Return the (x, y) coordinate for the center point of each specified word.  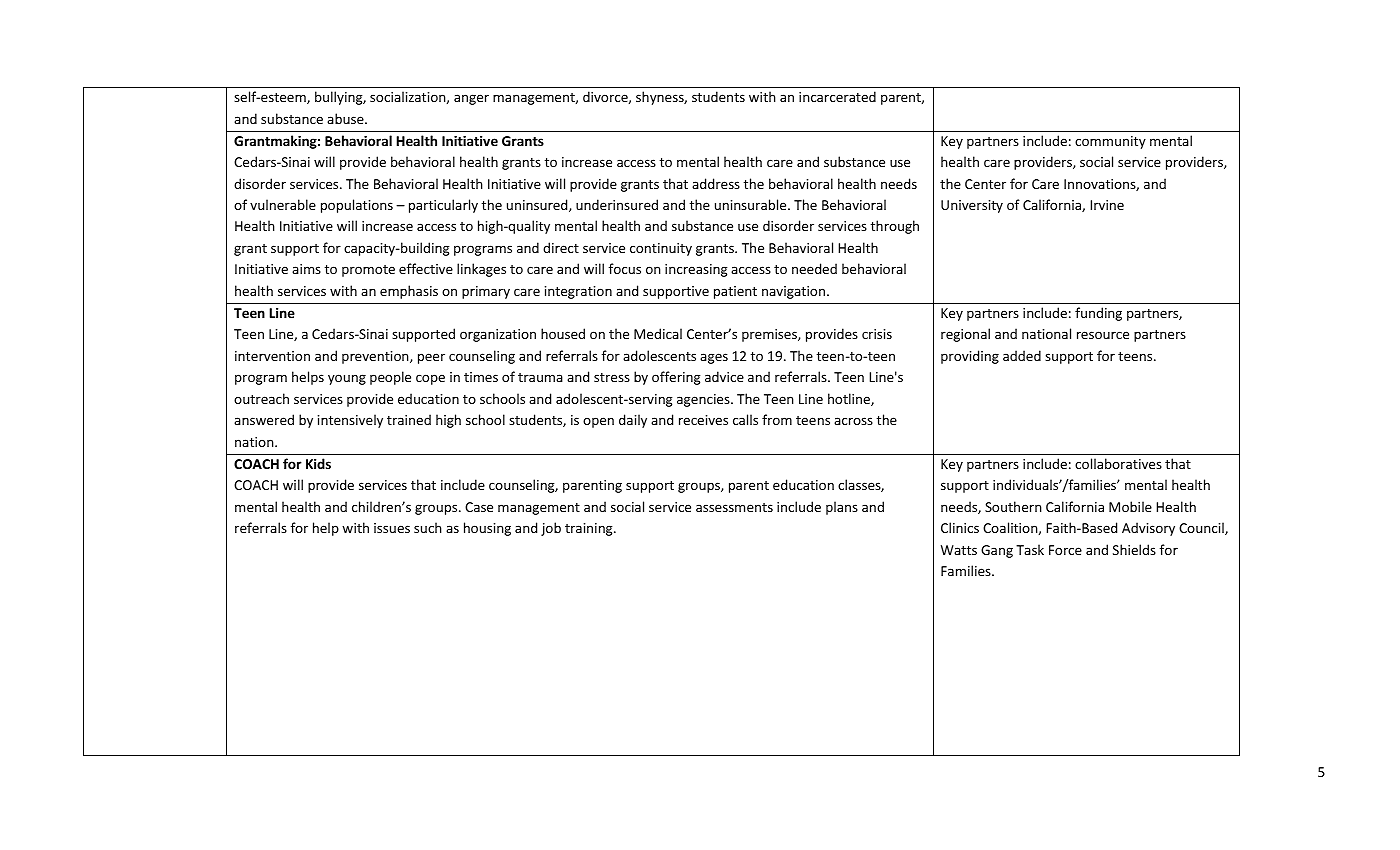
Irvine (1107, 205)
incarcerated (837, 96)
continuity (661, 249)
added (1022, 355)
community (1110, 142)
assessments (734, 507)
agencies (704, 400)
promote (368, 271)
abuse (346, 118)
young (347, 379)
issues (392, 528)
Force (1065, 550)
